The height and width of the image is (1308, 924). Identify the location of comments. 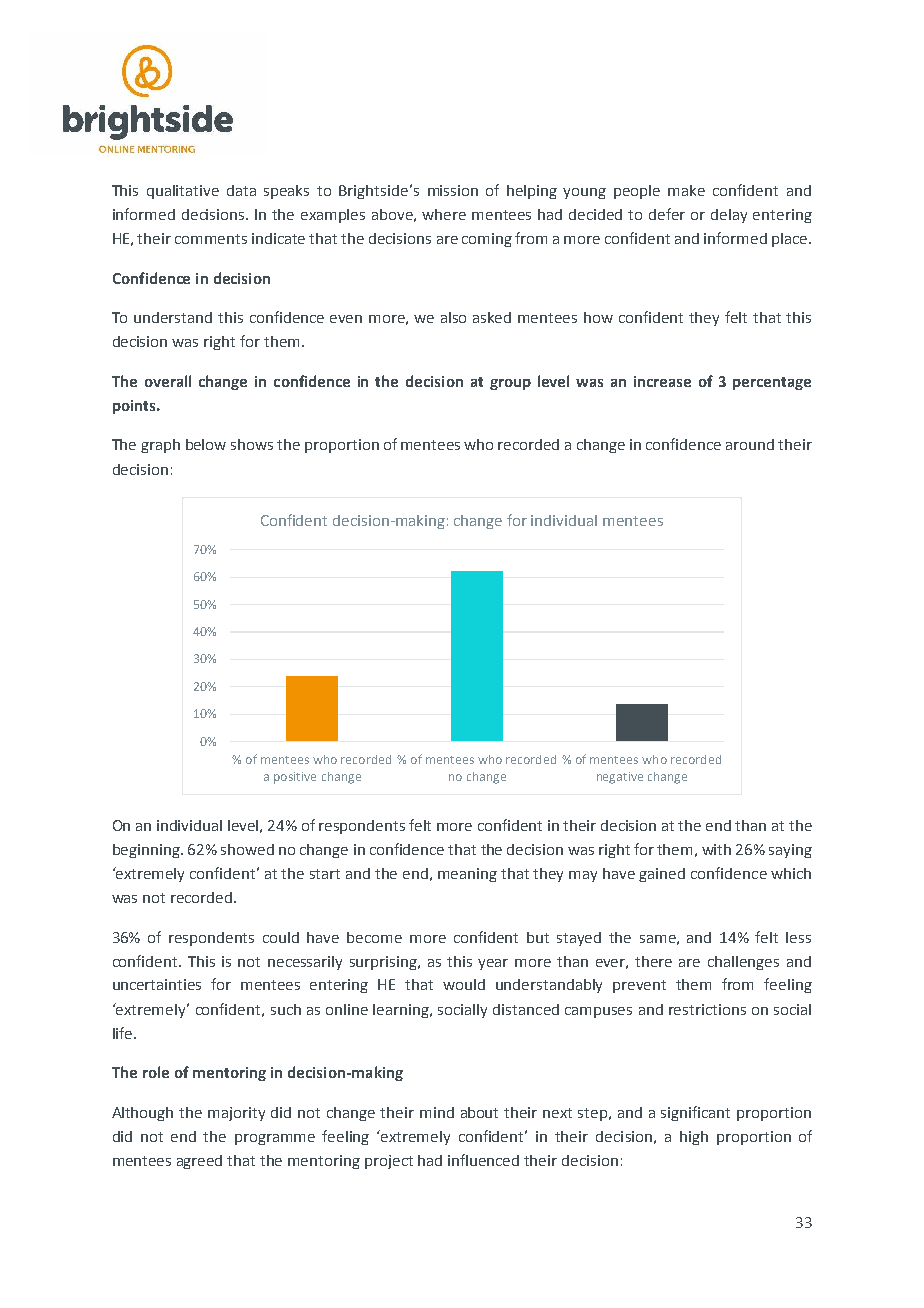
(211, 239).
